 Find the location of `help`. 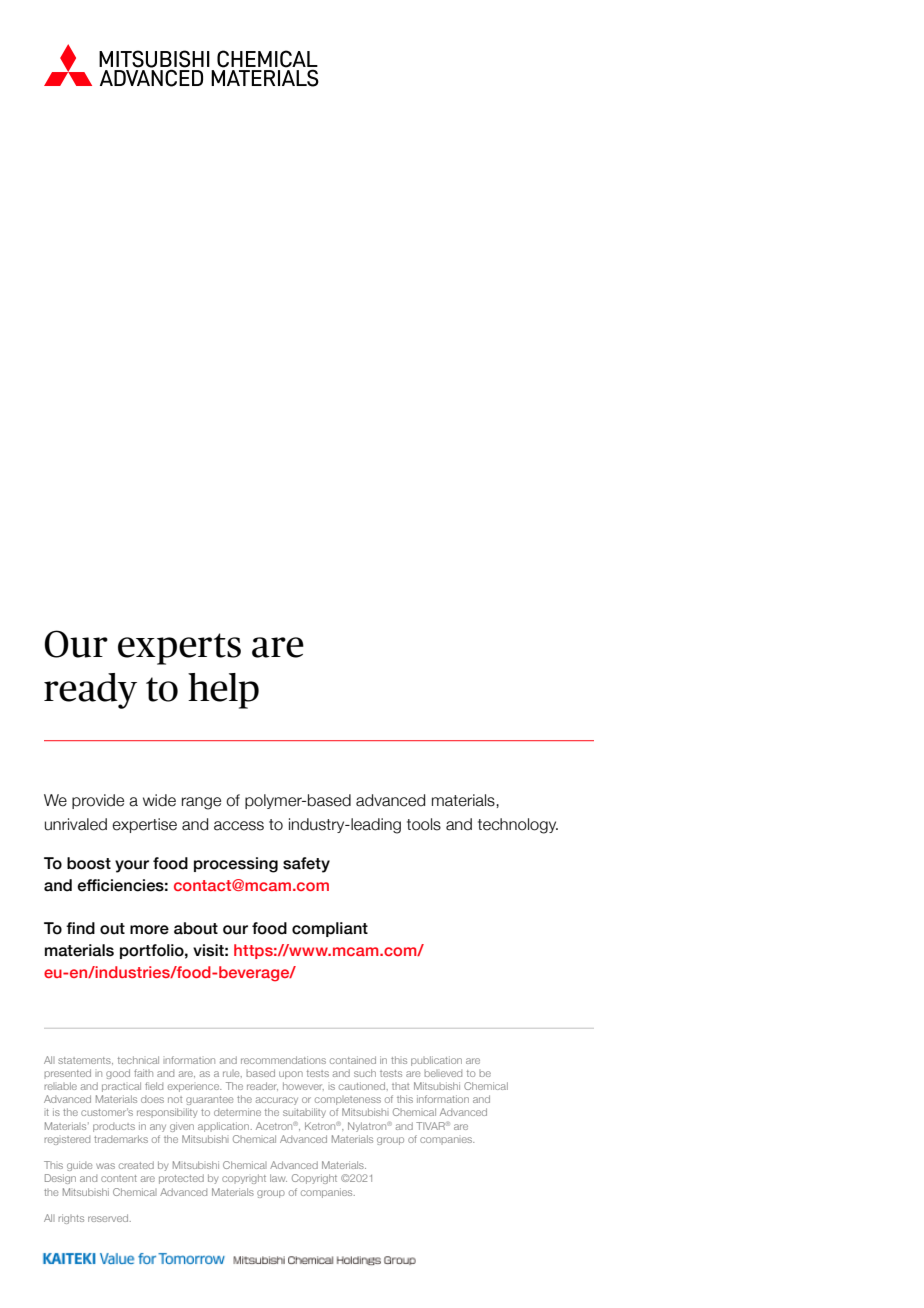

help is located at coordinates (223, 691).
